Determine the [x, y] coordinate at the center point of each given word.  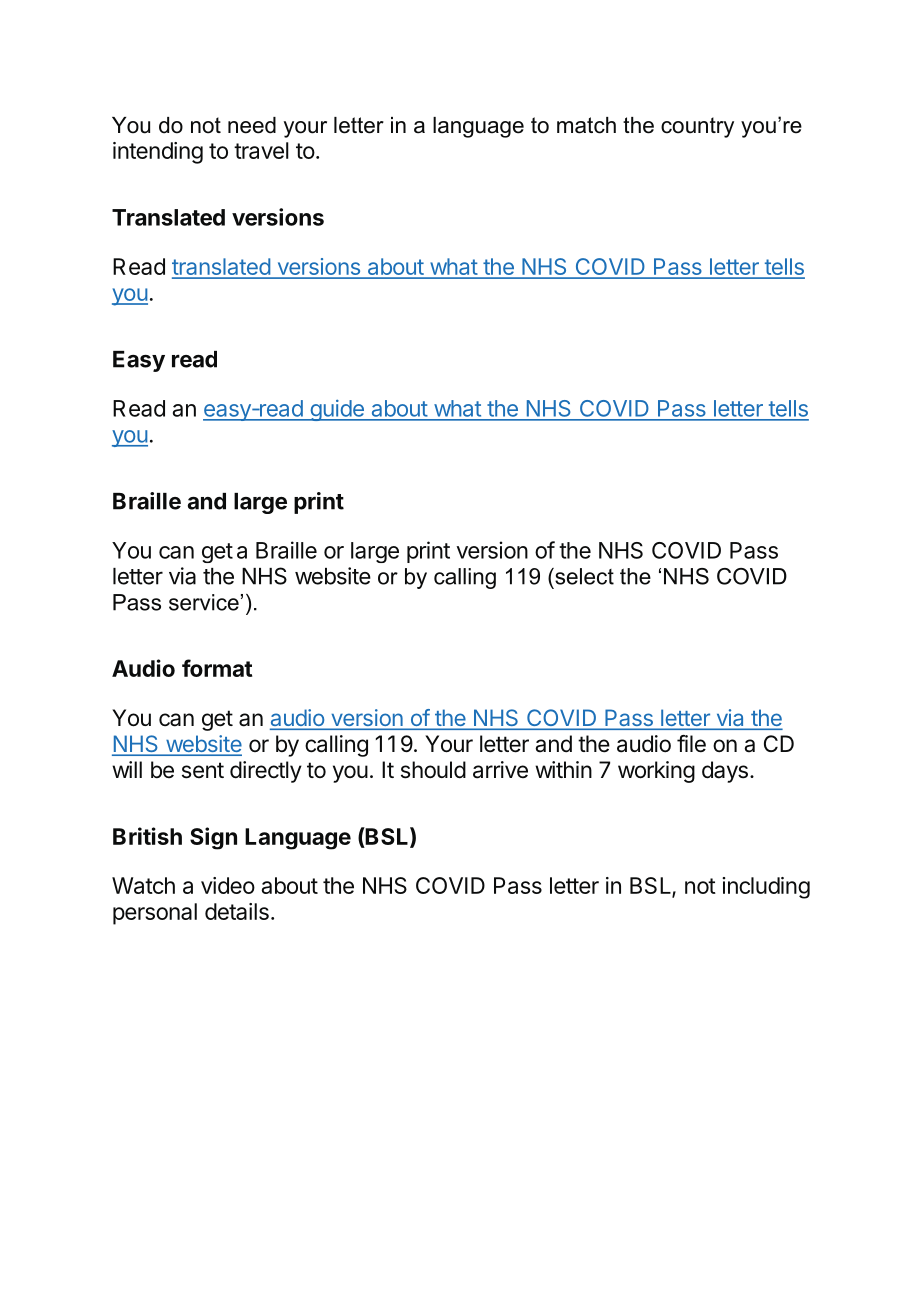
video [228, 885]
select [583, 576]
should [433, 770]
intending [158, 153]
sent [203, 770]
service [204, 602]
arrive [500, 770]
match [586, 125]
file [691, 744]
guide [337, 410]
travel [261, 150]
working [656, 772]
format [217, 668]
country [697, 127]
